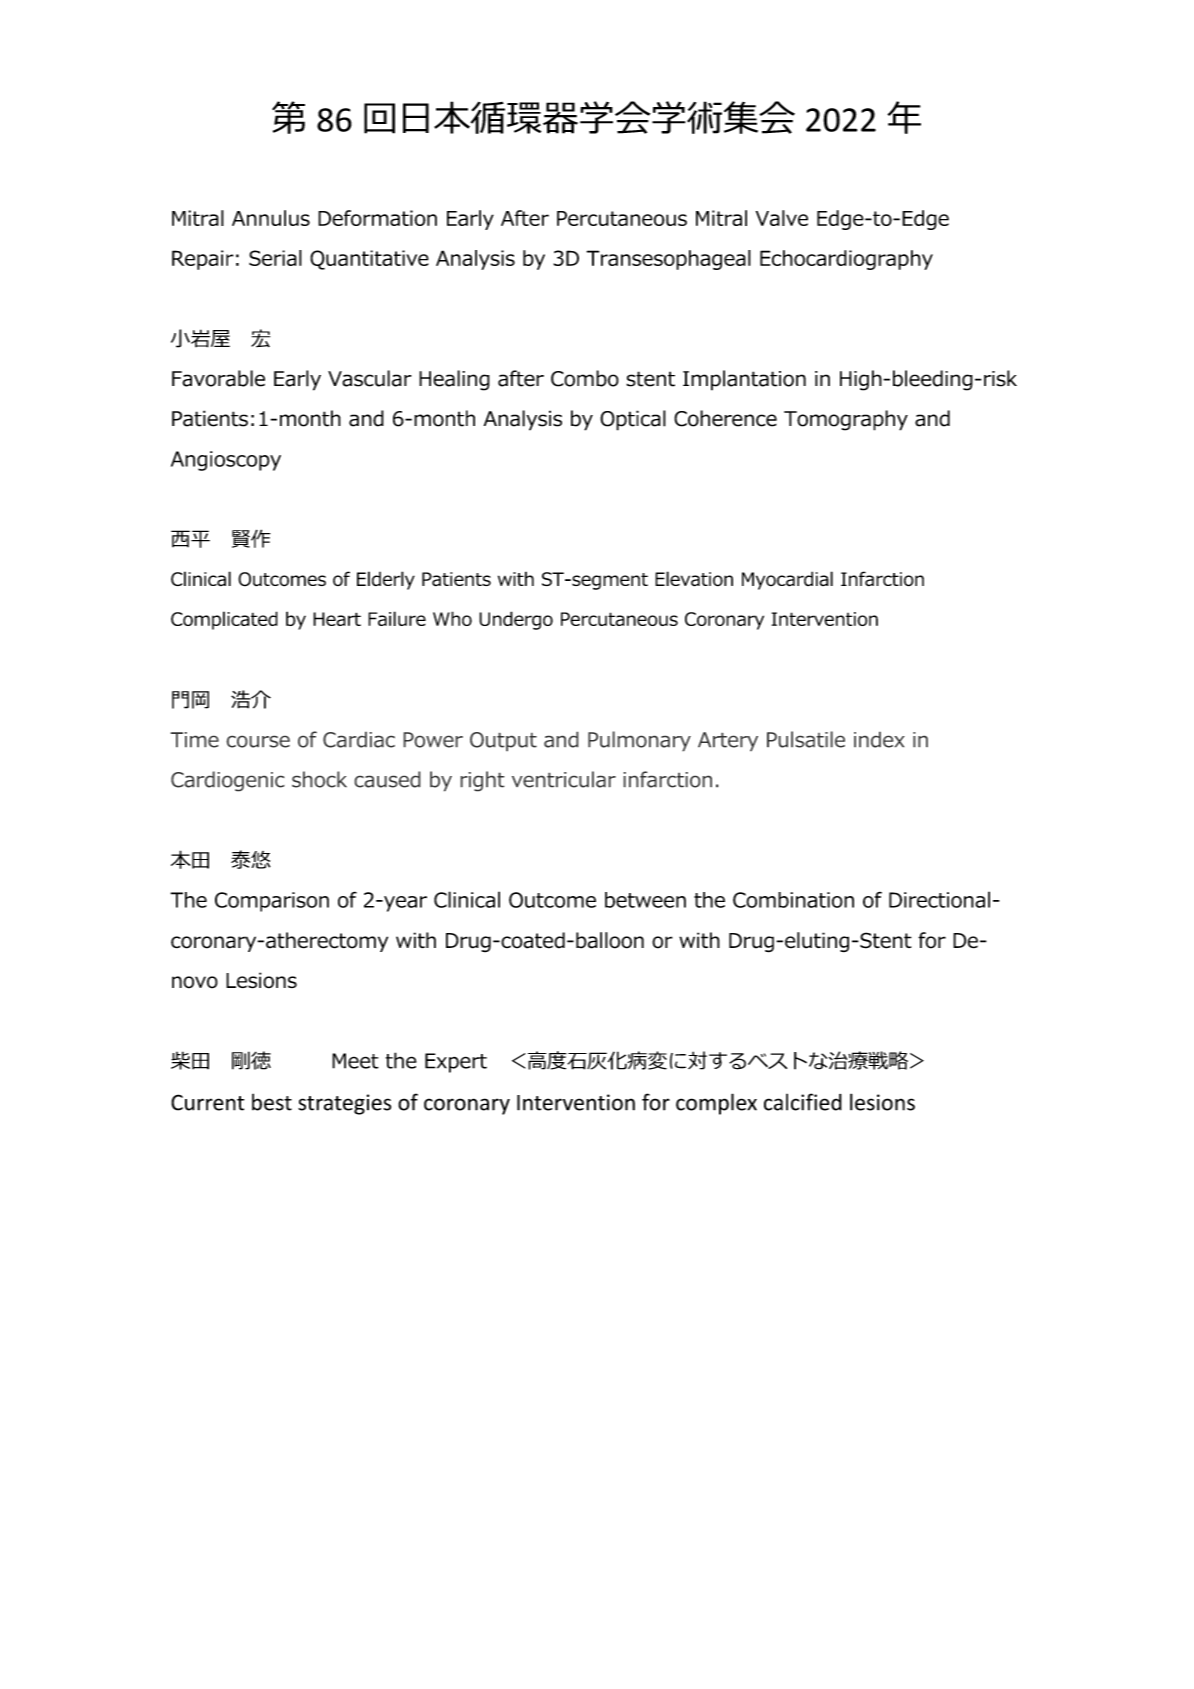 The width and height of the image is (1194, 1689). What do you see at coordinates (275, 258) in the image?
I see `Serial` at bounding box center [275, 258].
